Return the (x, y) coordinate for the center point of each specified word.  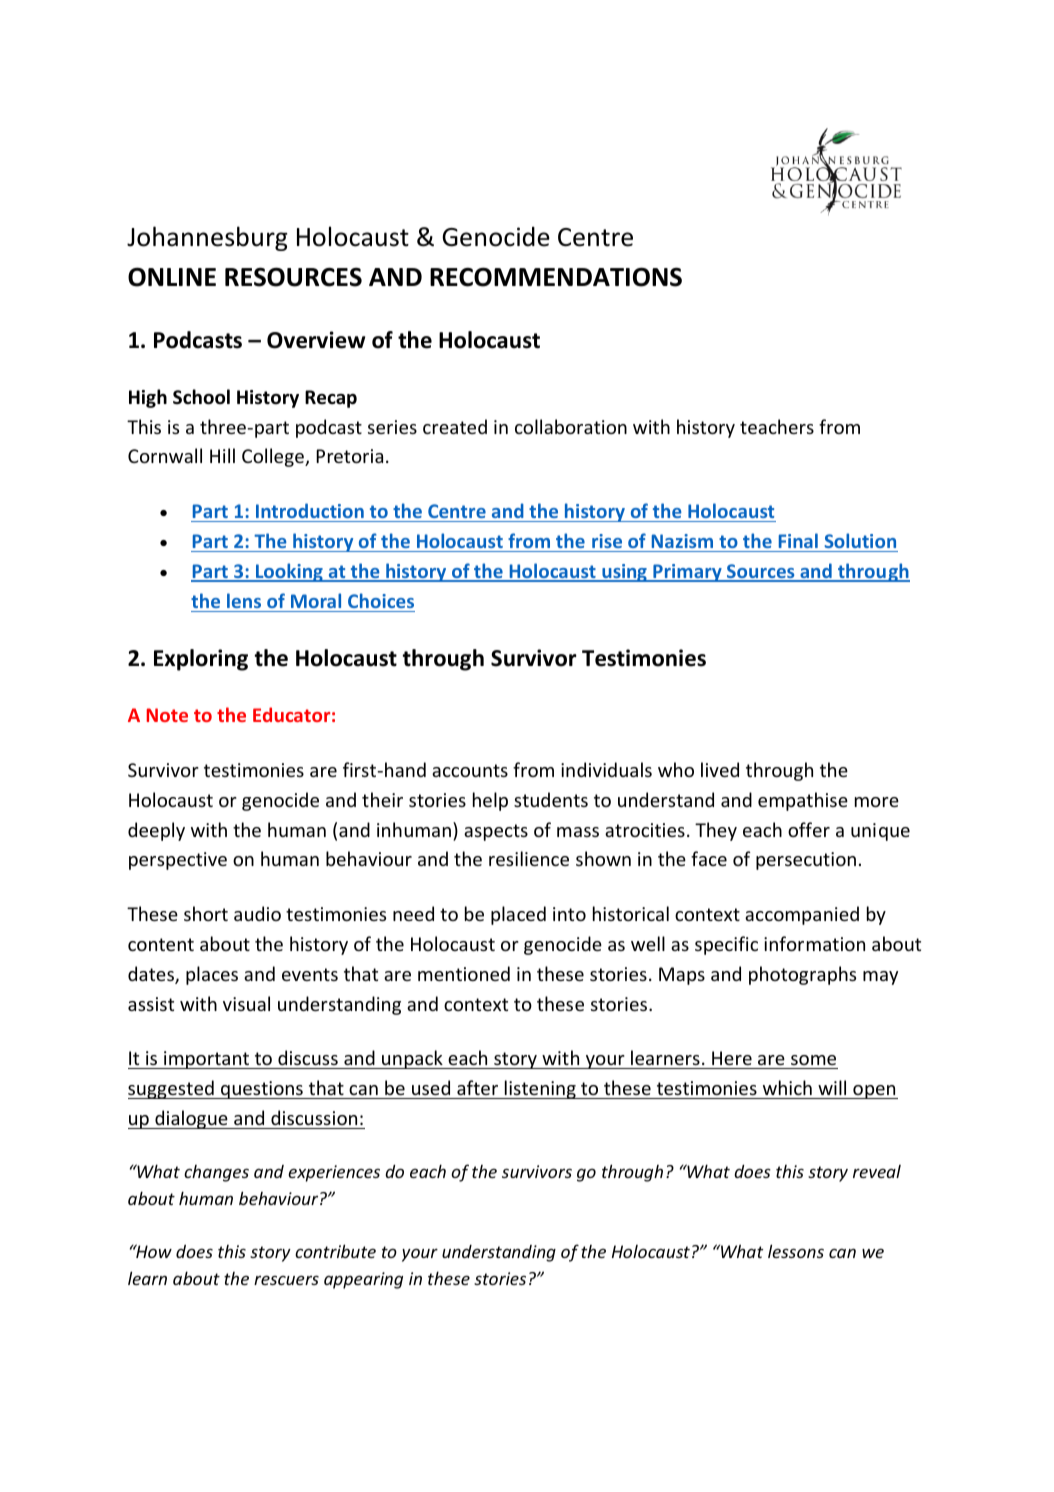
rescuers (286, 1280)
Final (798, 540)
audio (257, 913)
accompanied (802, 915)
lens (244, 600)
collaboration (571, 426)
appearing (363, 1280)
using (624, 573)
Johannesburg (207, 238)
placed (518, 915)
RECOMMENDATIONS (556, 277)
